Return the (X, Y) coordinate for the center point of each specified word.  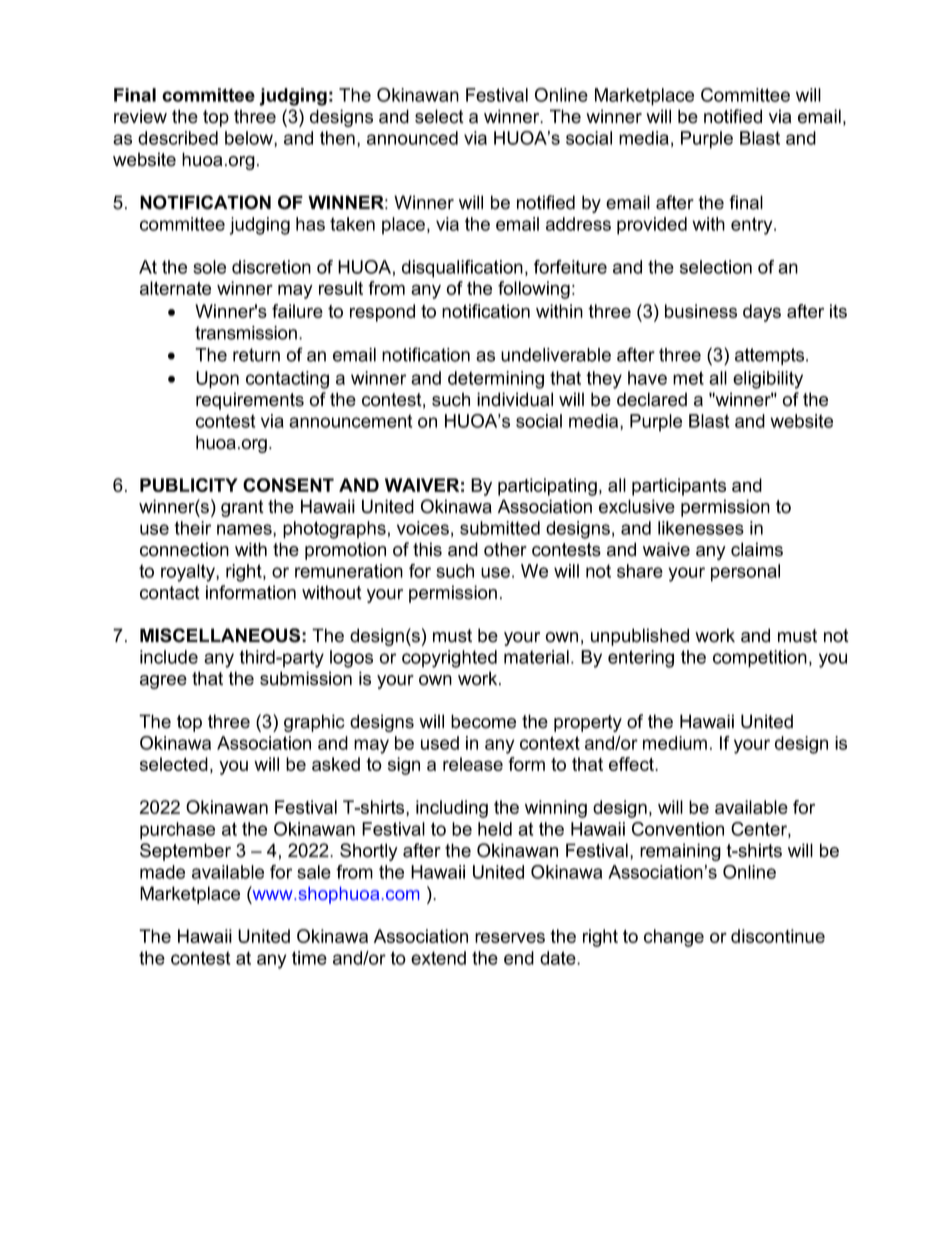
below (250, 139)
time (309, 958)
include (169, 657)
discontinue (778, 936)
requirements (250, 401)
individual (515, 399)
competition (760, 659)
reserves (510, 937)
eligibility (768, 380)
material (536, 657)
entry (753, 226)
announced (412, 138)
